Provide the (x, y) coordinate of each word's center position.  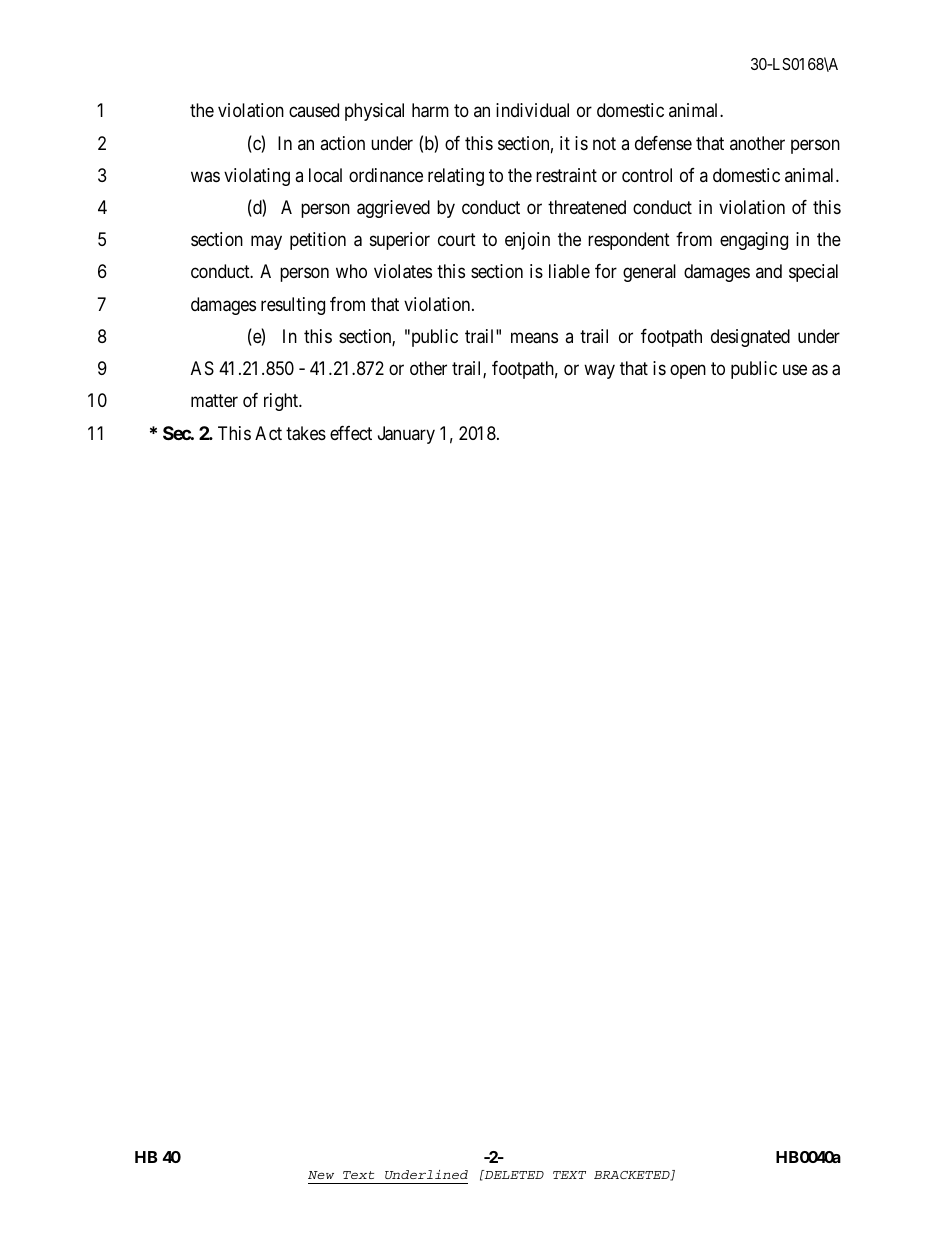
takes (306, 433)
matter (214, 401)
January (406, 435)
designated (750, 338)
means (534, 338)
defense (663, 143)
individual (532, 110)
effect (351, 433)
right (282, 402)
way (599, 372)
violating (257, 177)
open (688, 372)
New (321, 1175)
